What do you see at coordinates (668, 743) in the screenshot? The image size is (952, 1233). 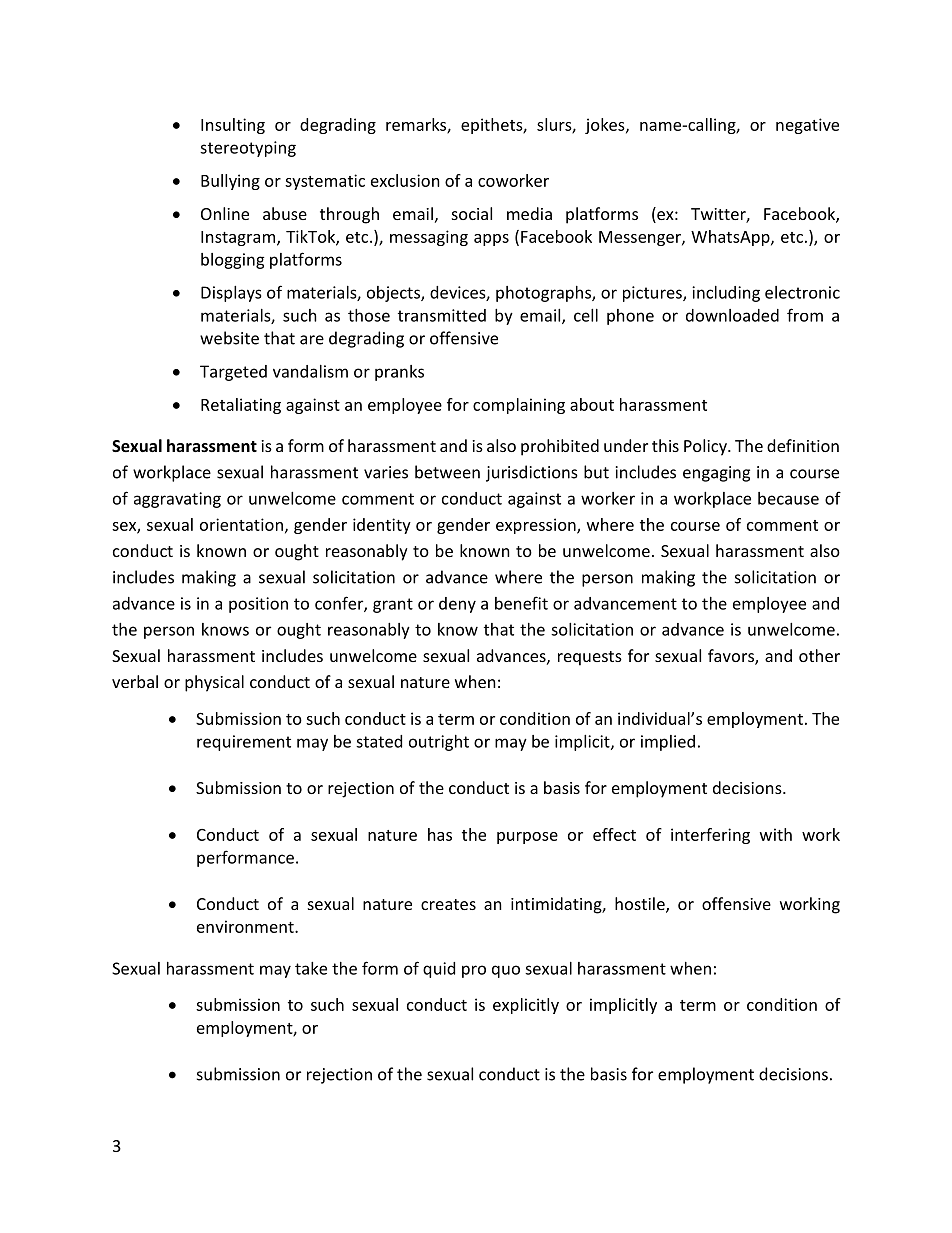 I see `implied` at bounding box center [668, 743].
